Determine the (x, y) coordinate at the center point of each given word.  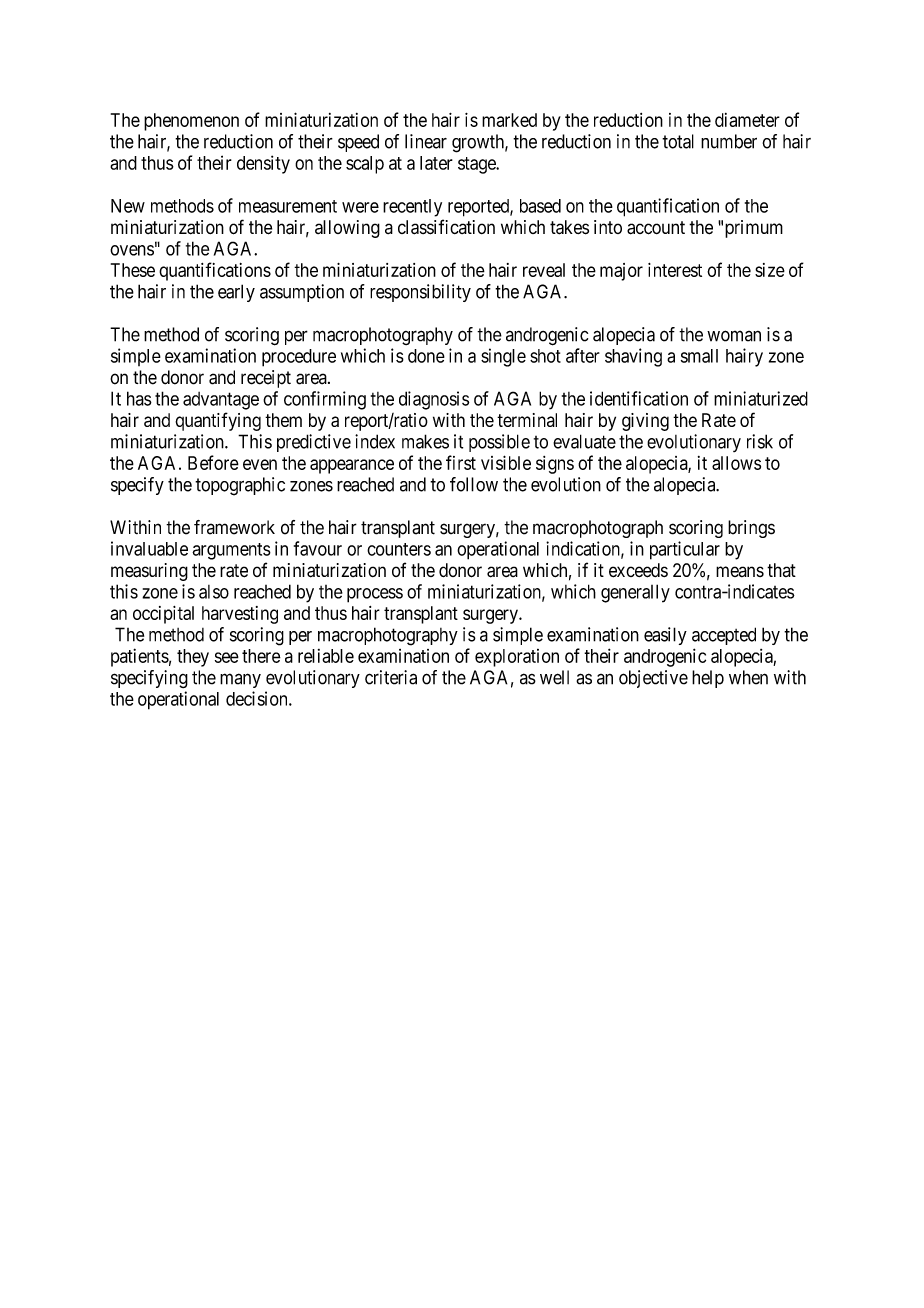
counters (399, 549)
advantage (221, 401)
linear (426, 141)
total (678, 141)
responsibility (420, 293)
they (193, 658)
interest (675, 270)
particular (685, 550)
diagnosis (434, 400)
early (236, 293)
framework (234, 527)
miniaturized (761, 398)
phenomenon (191, 122)
